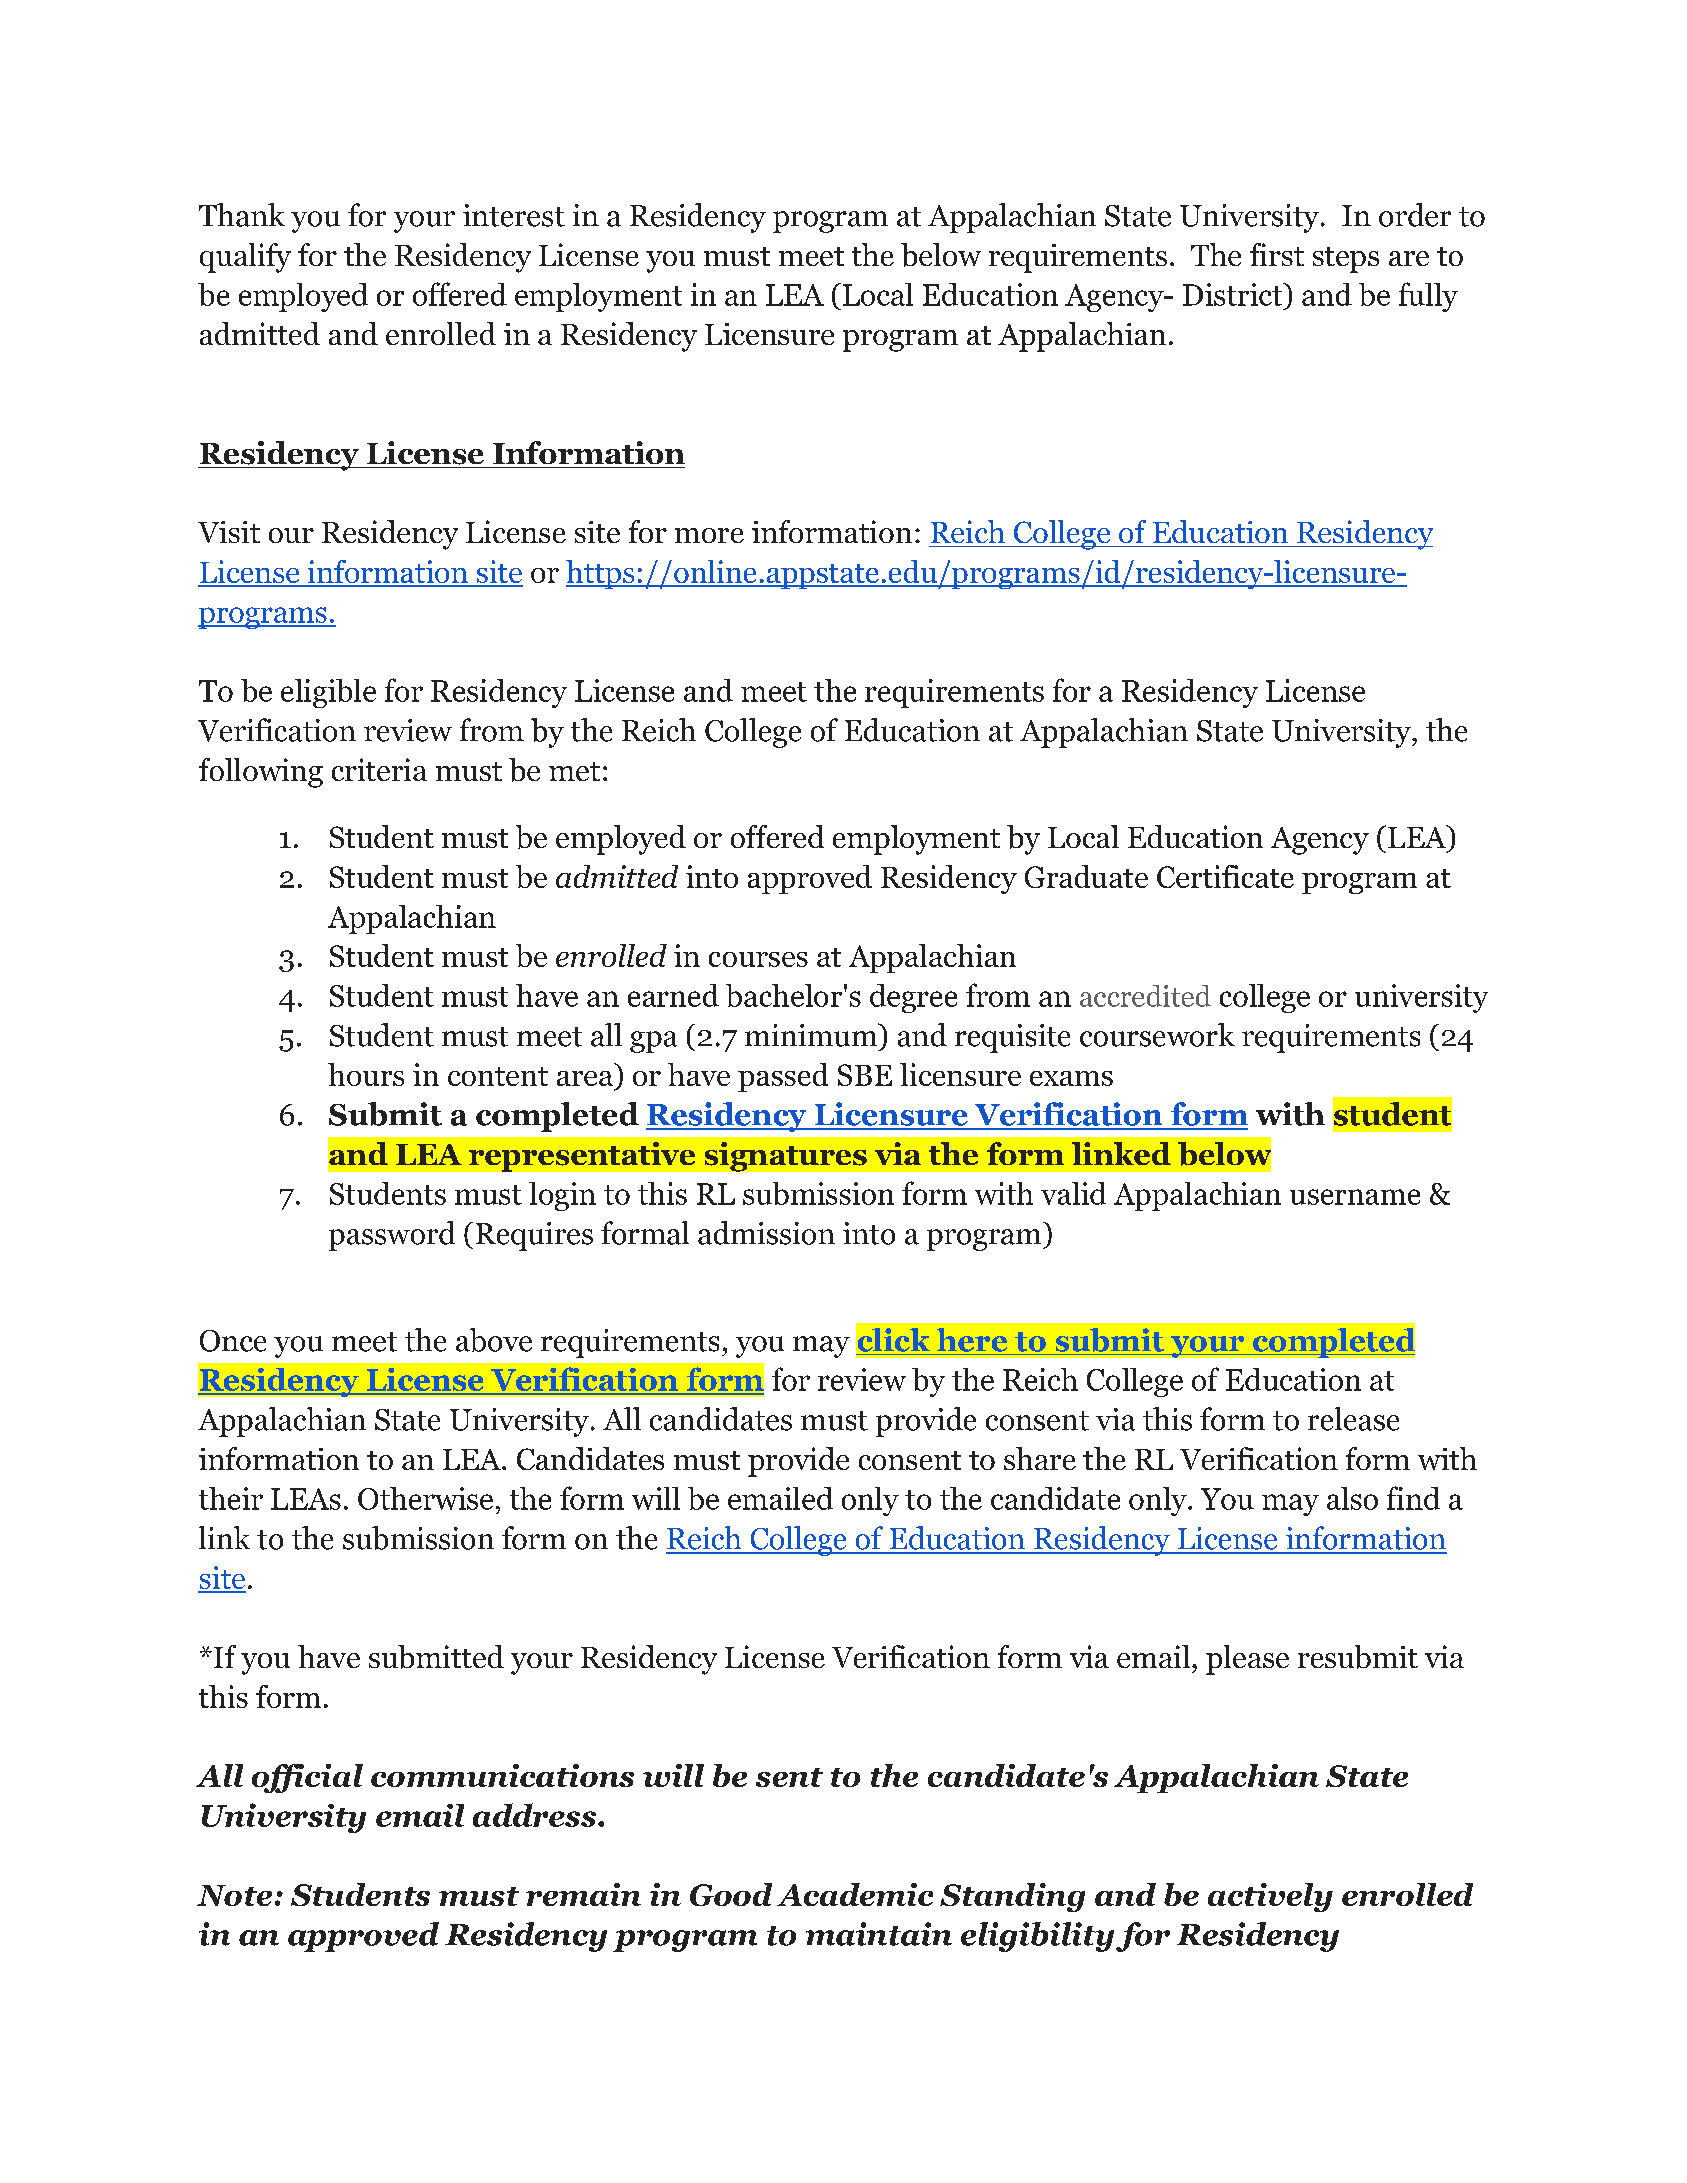 The image size is (1687, 2183). What do you see at coordinates (234, 1895) in the screenshot?
I see `Note` at bounding box center [234, 1895].
